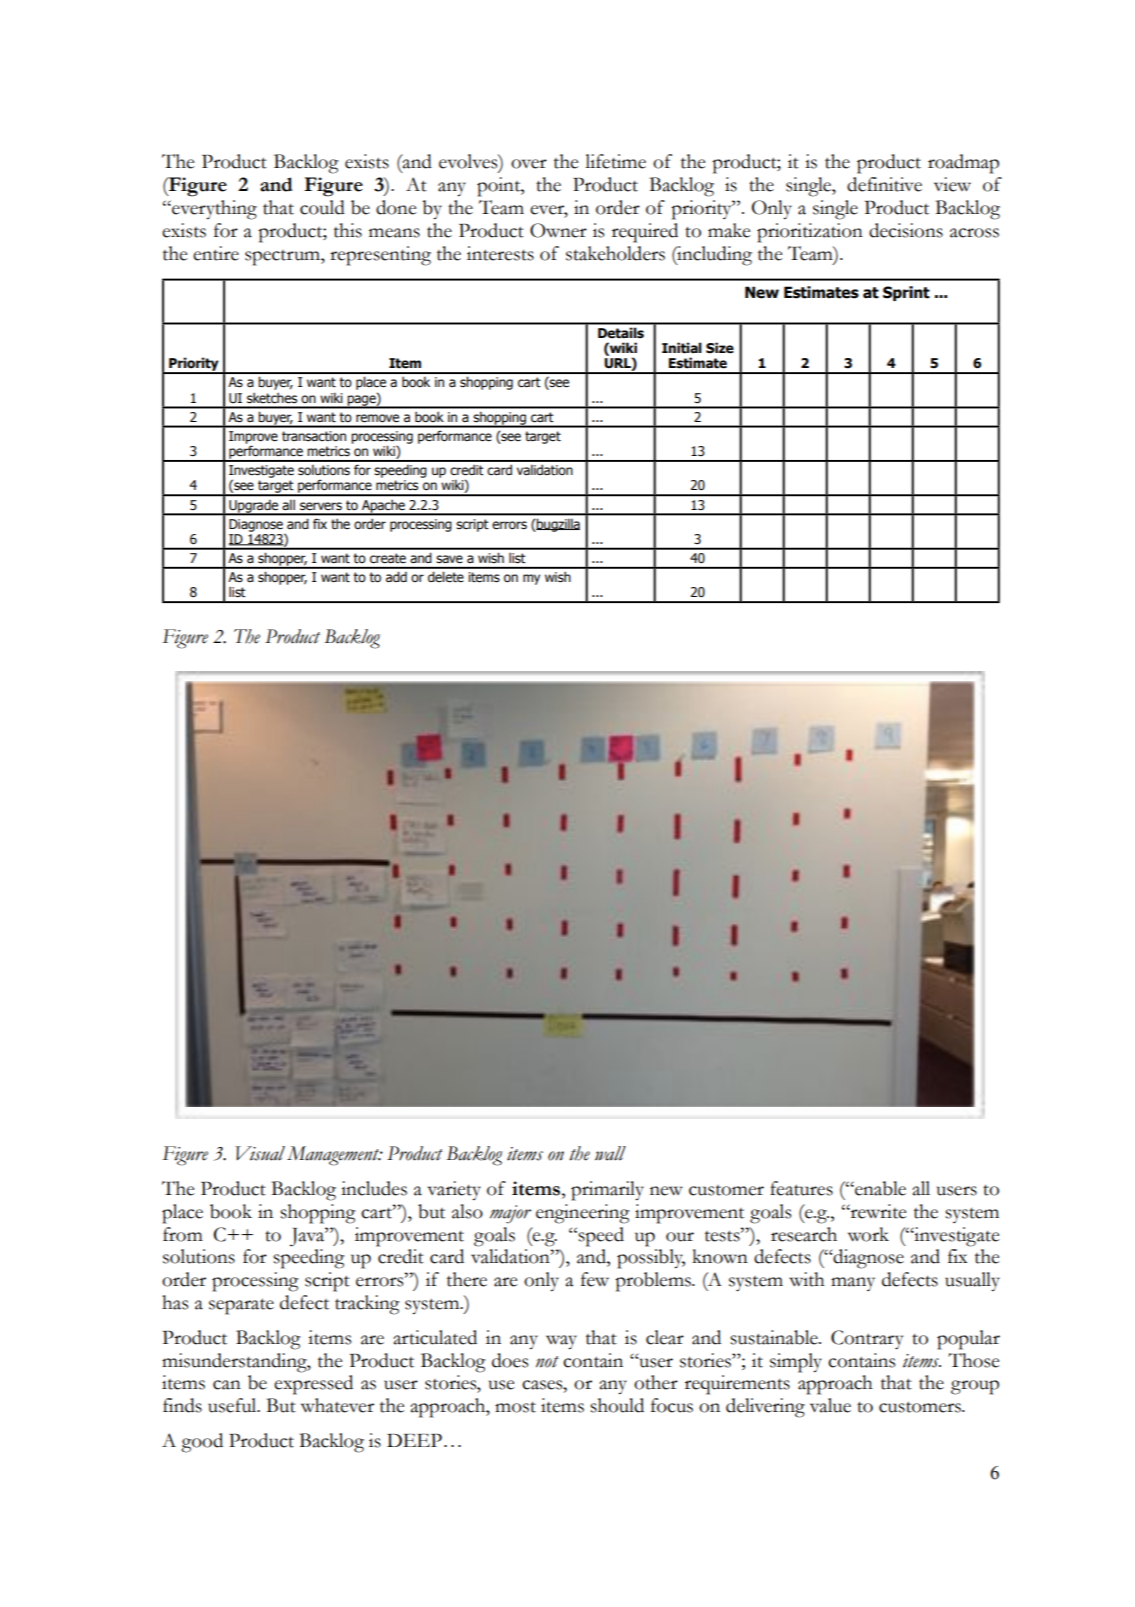 The height and width of the screenshot is (1607, 1135). What do you see at coordinates (884, 184) in the screenshot?
I see `definitive` at bounding box center [884, 184].
